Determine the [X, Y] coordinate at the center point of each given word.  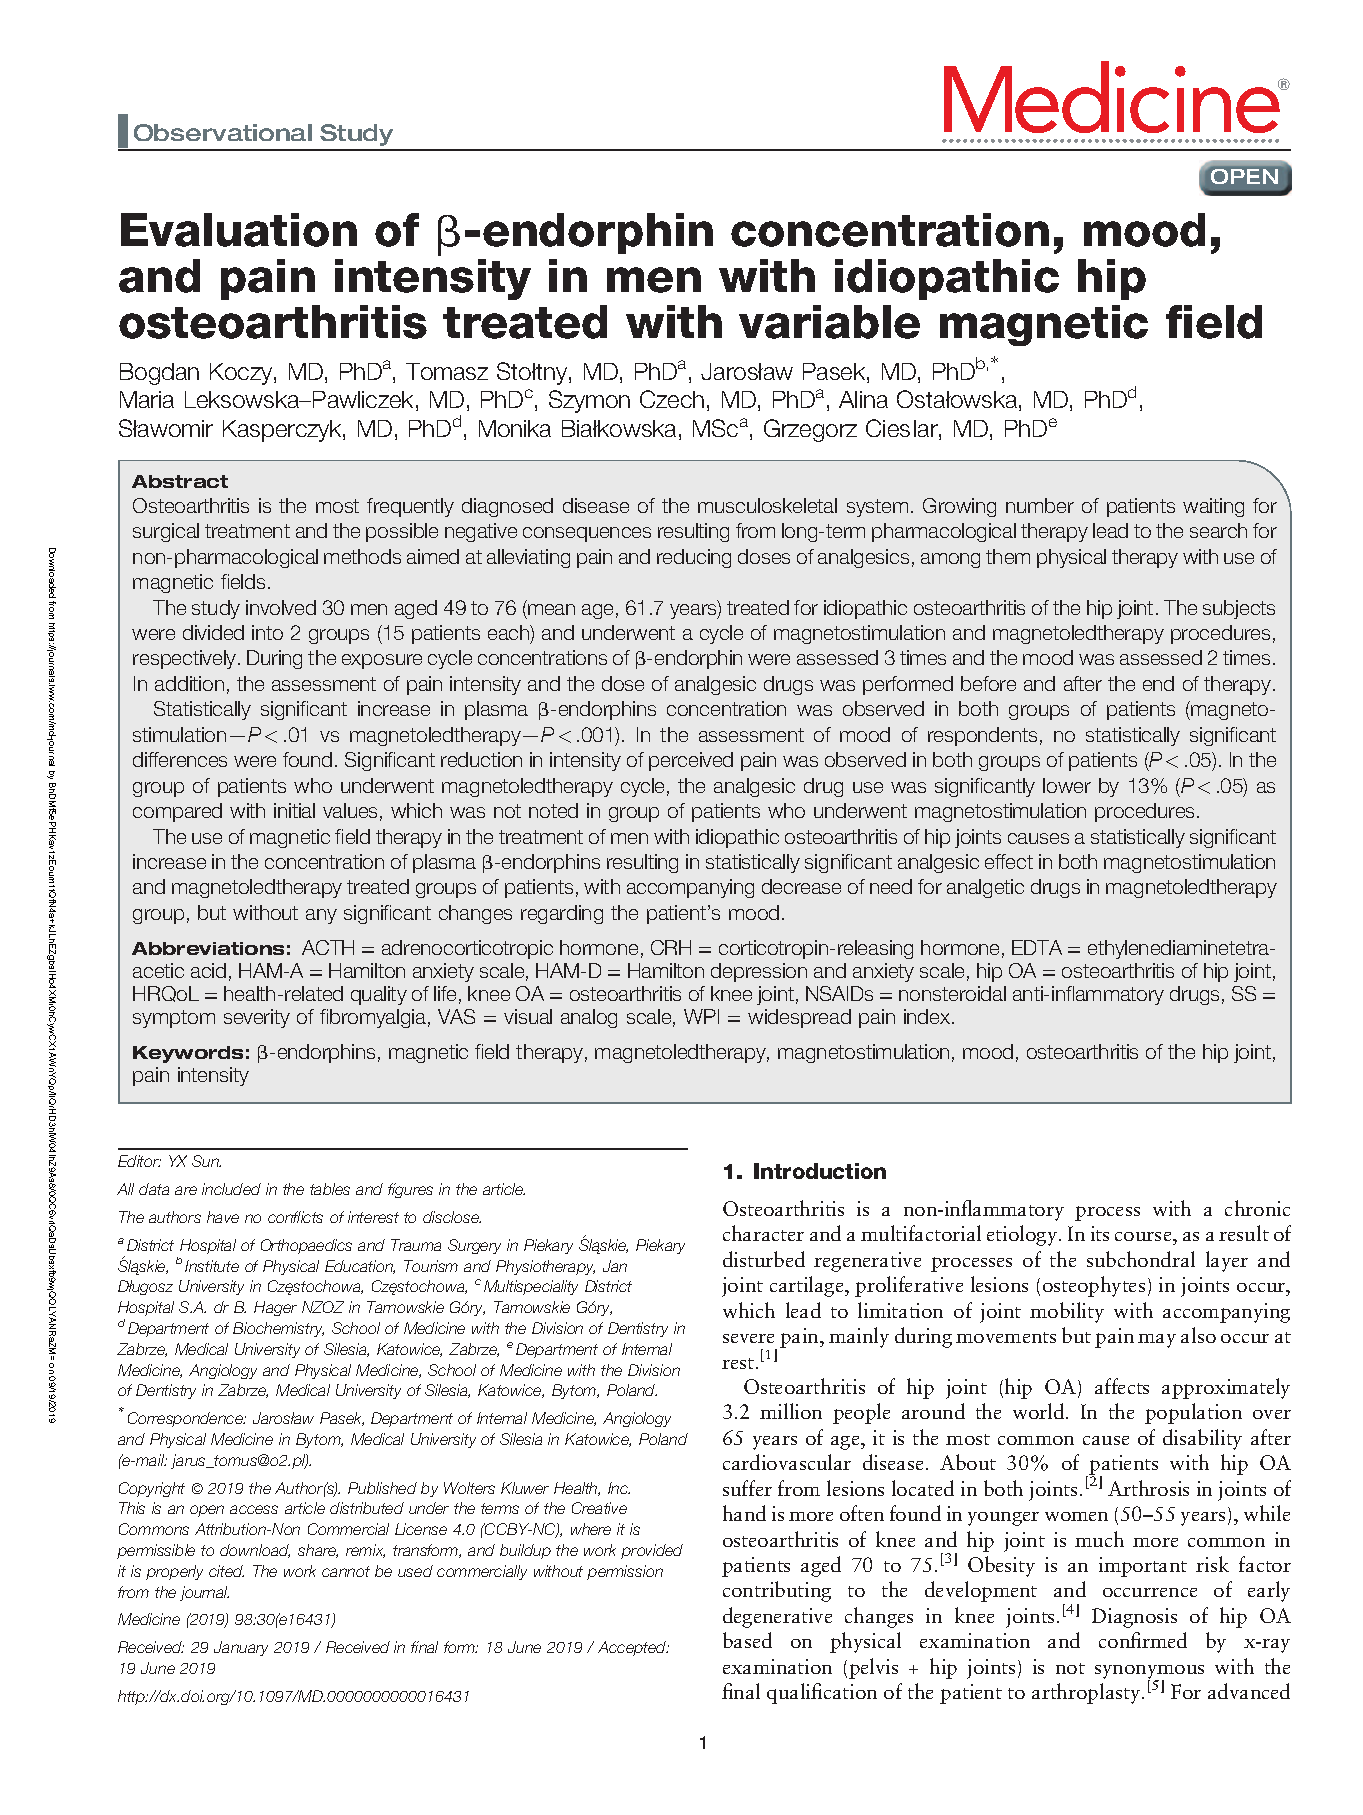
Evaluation [239, 230]
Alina [863, 399]
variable [829, 322]
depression [759, 972]
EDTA [1037, 947]
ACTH [328, 947]
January [241, 1648]
